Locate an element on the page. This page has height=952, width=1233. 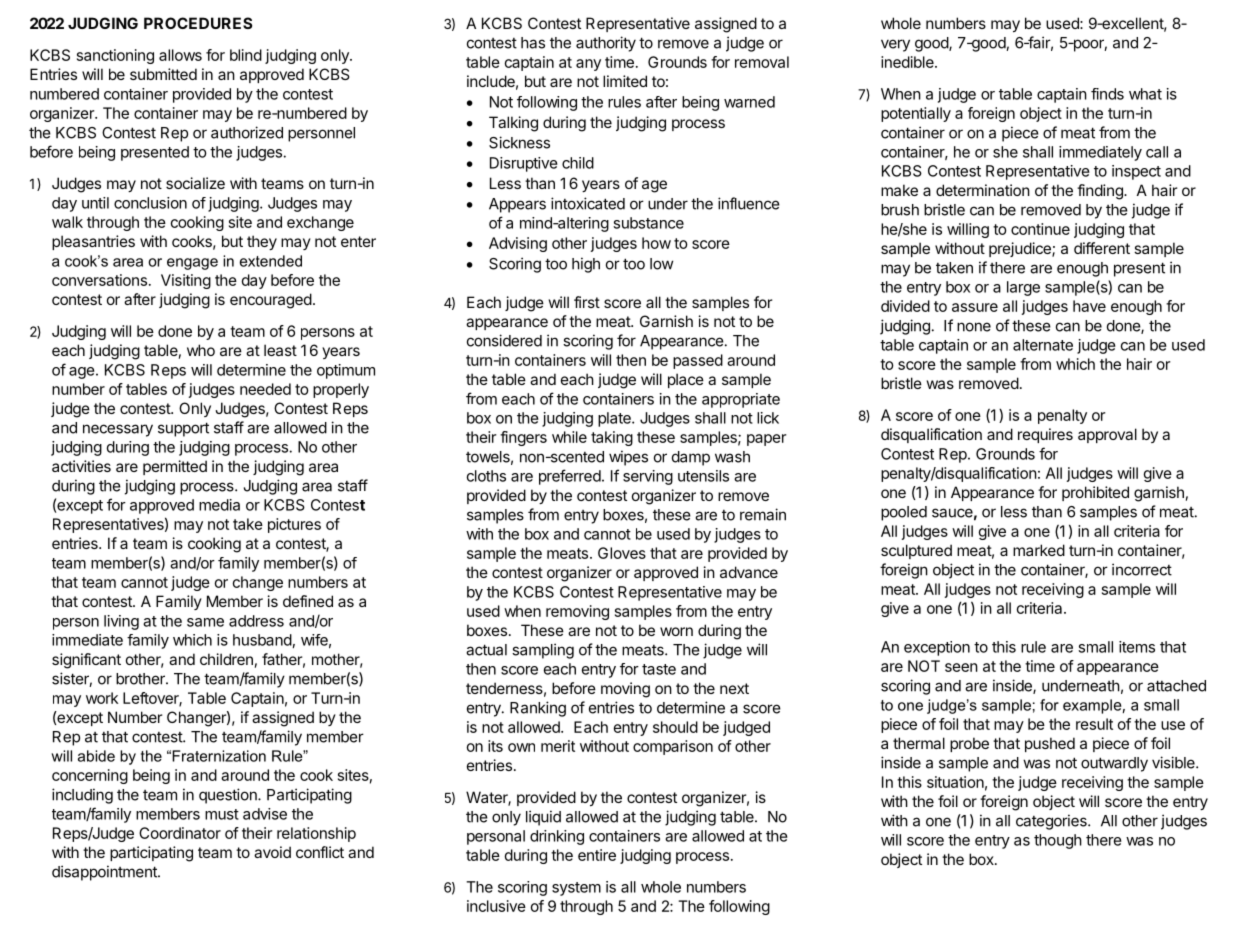
allows is located at coordinates (180, 55).
